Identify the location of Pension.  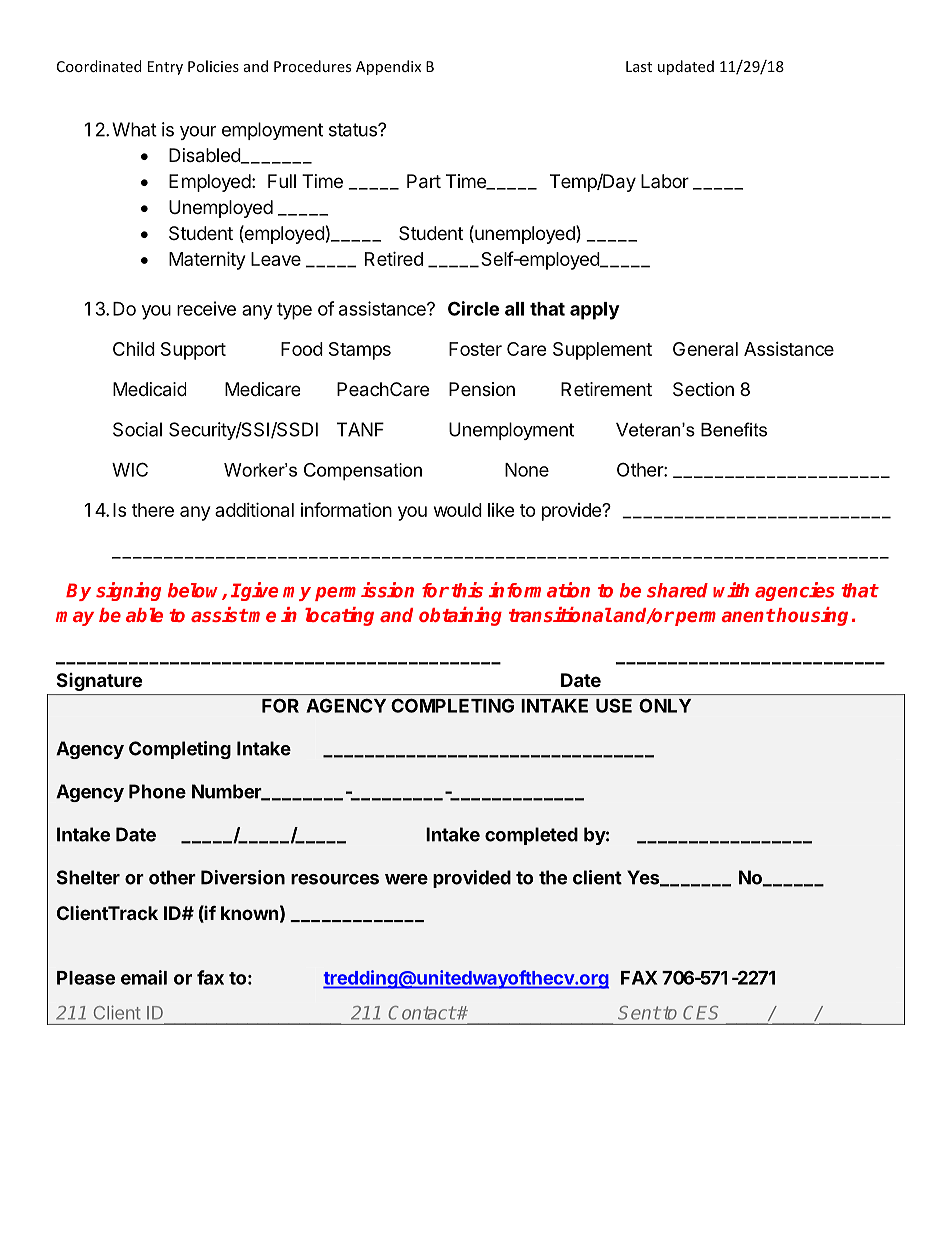
(482, 389).
